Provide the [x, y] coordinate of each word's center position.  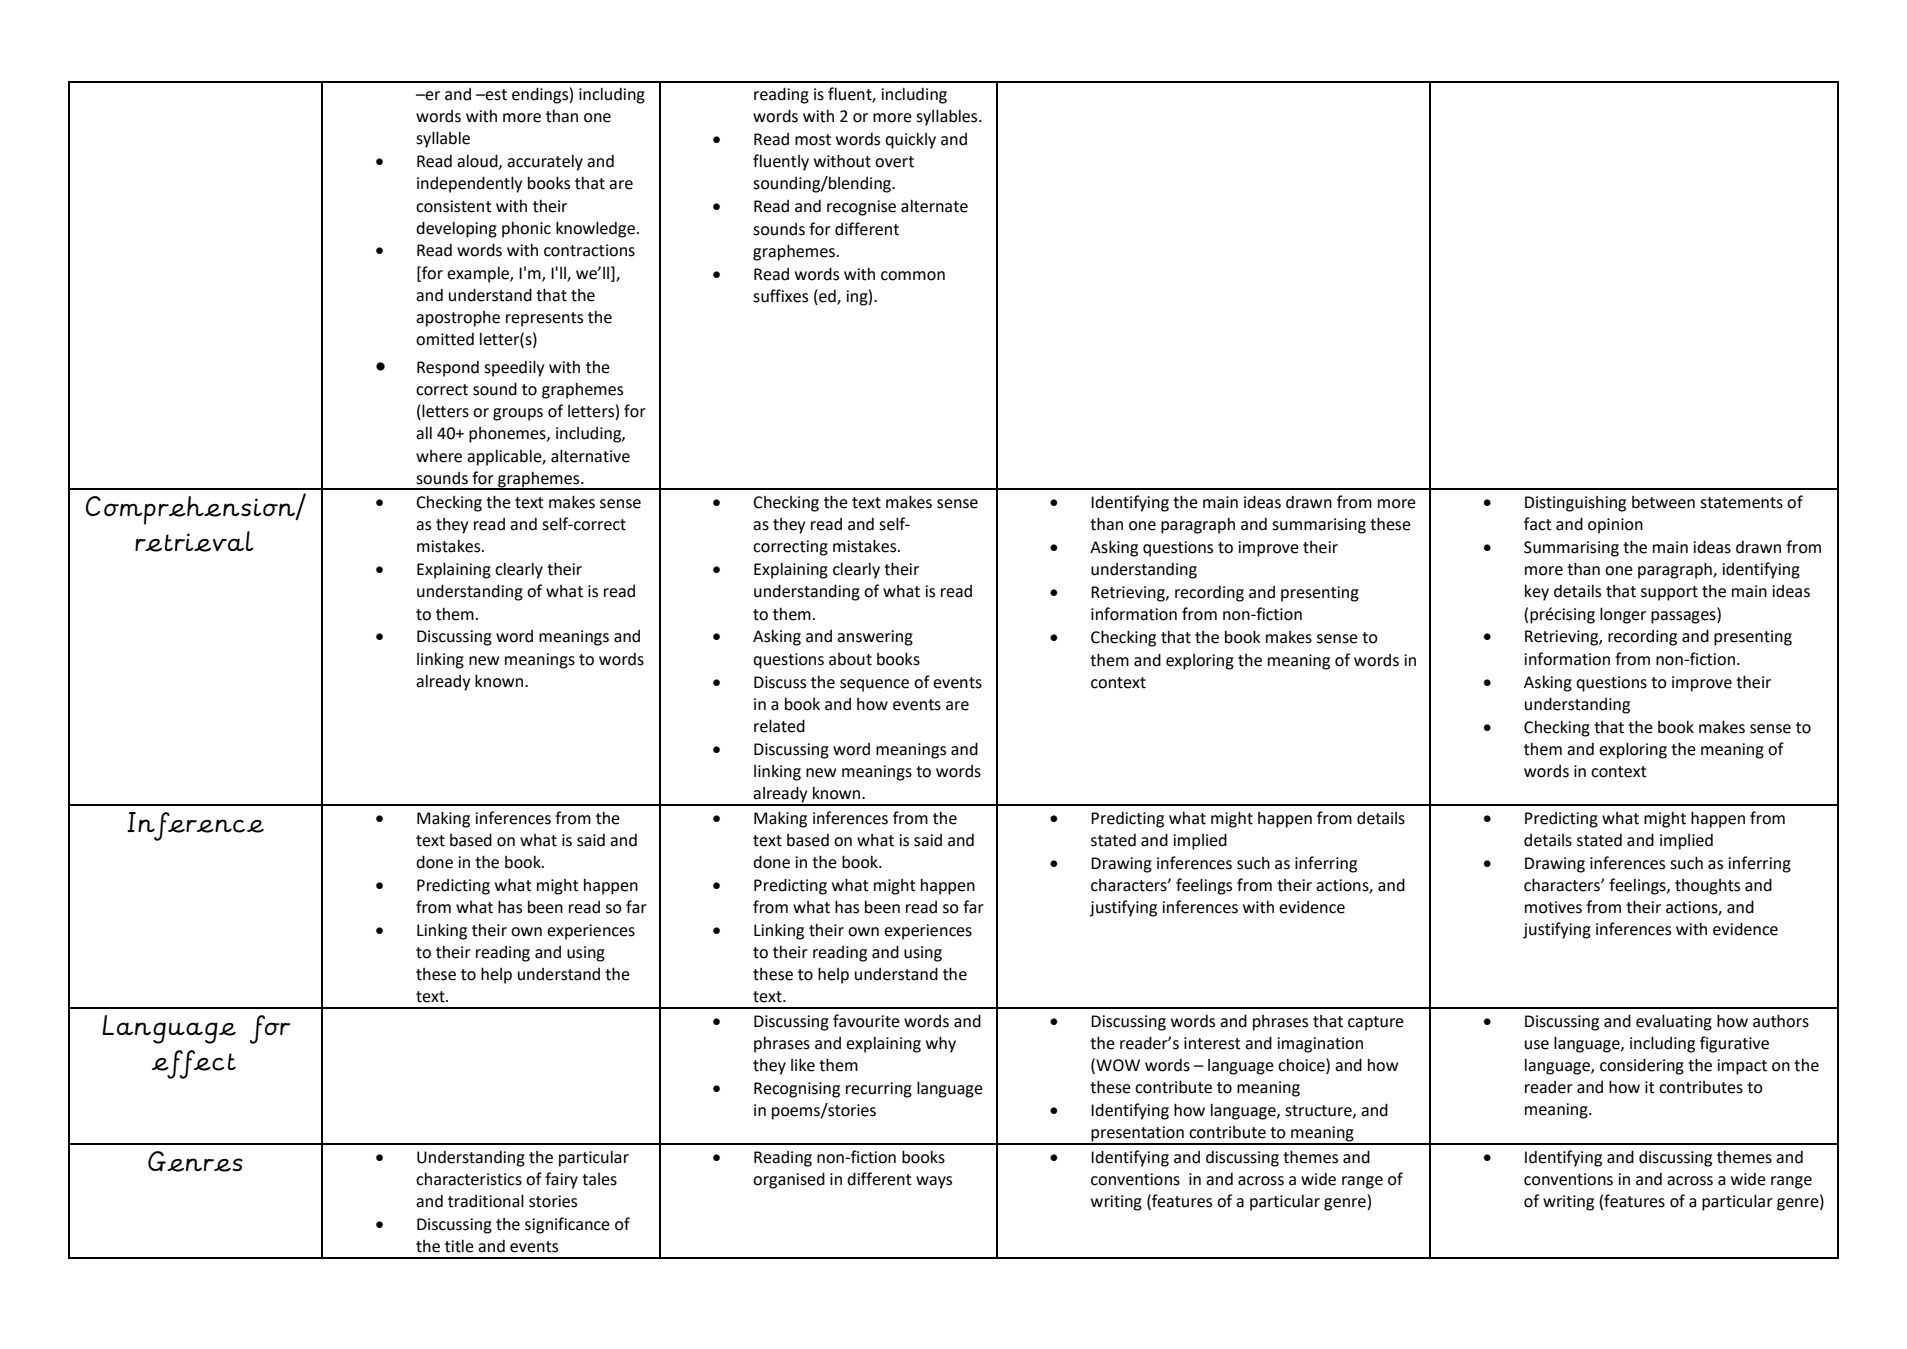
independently [469, 184]
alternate [934, 206]
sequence [874, 685]
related [779, 726]
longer [1623, 615]
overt [894, 162]
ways [934, 1182]
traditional [486, 1201]
